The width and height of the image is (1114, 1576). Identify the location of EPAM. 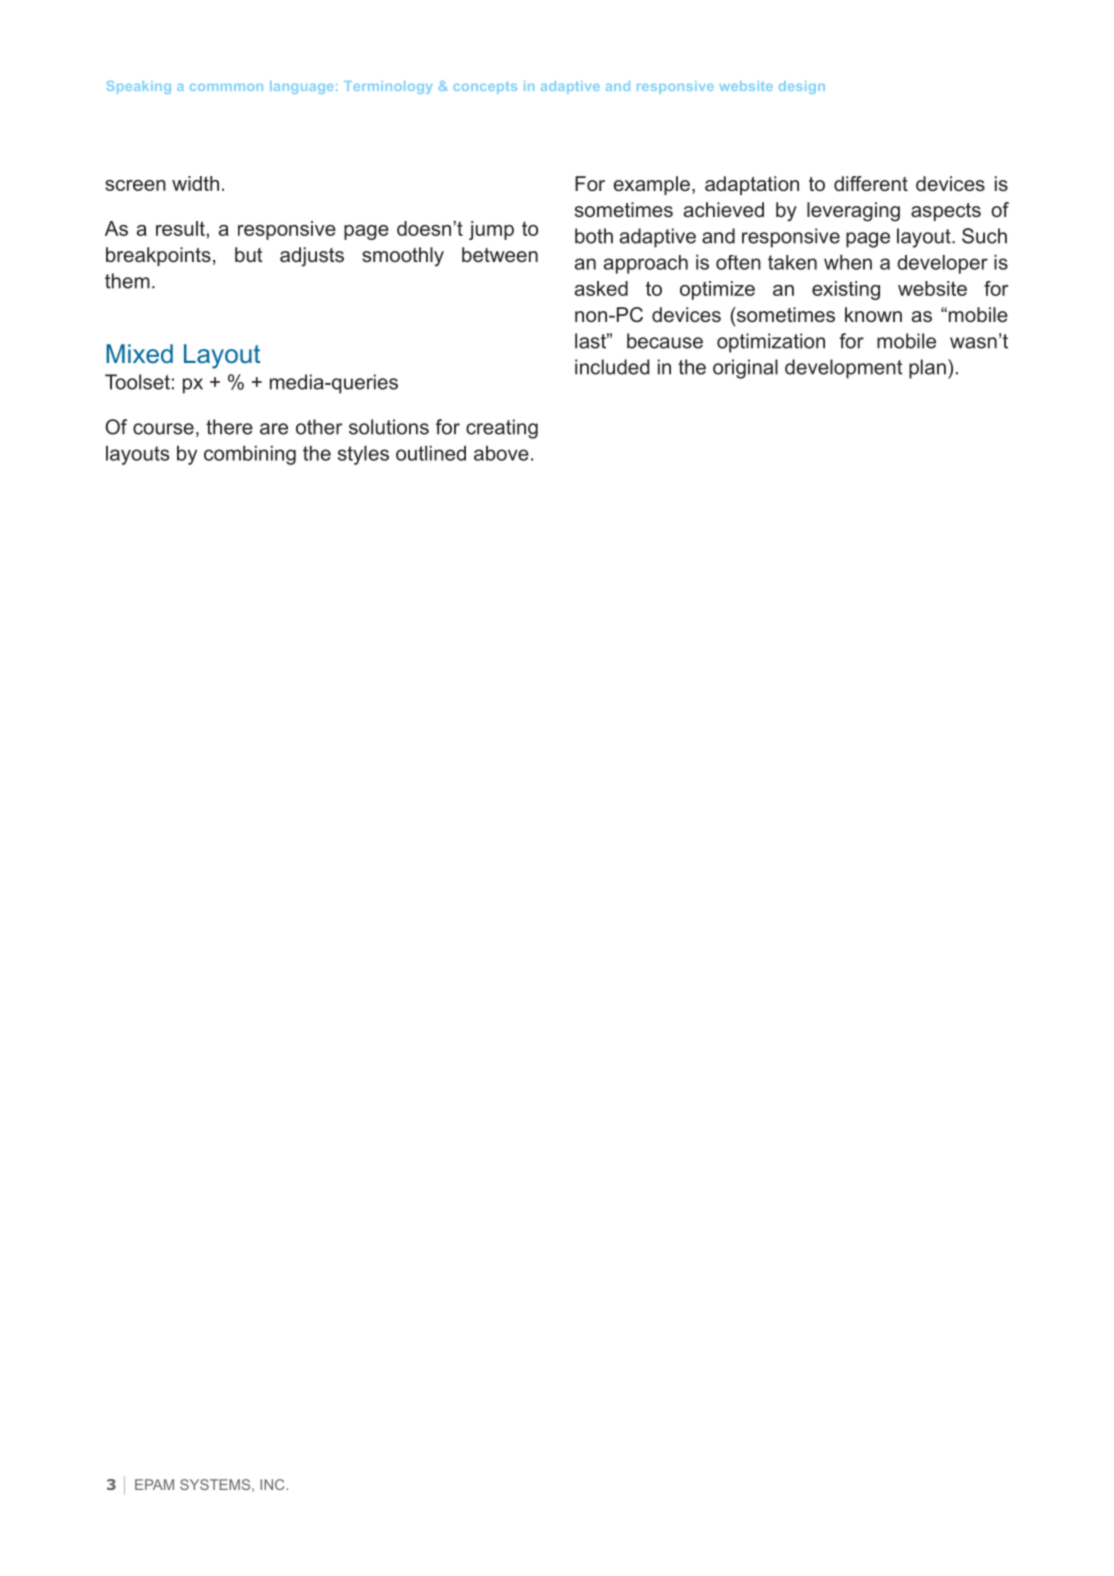
(154, 1484).
